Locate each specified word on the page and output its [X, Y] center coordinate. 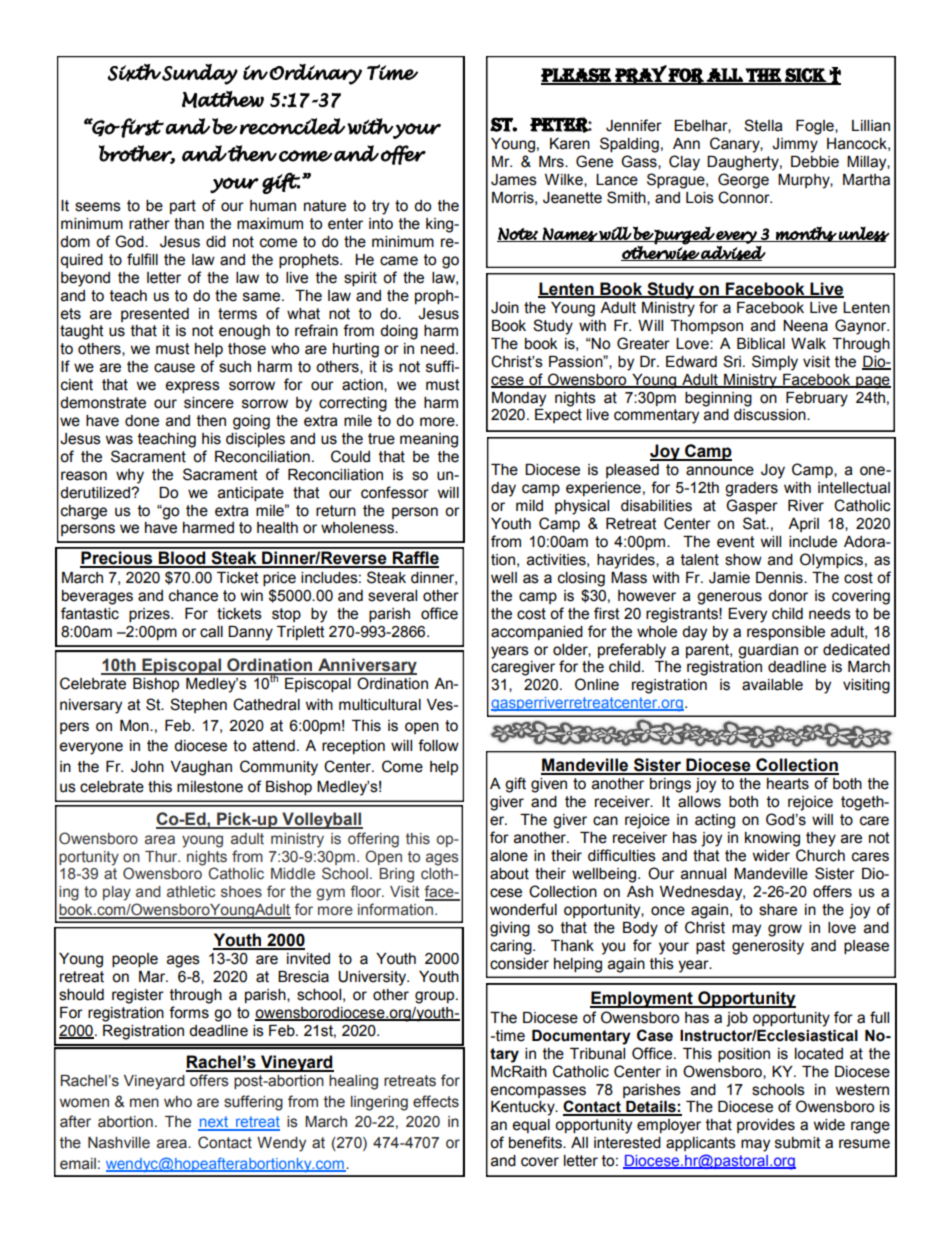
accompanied [537, 633]
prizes [150, 615]
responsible [786, 633]
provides [766, 1126]
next [214, 1123]
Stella [763, 125]
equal [531, 1126]
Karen [570, 144]
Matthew [223, 99]
